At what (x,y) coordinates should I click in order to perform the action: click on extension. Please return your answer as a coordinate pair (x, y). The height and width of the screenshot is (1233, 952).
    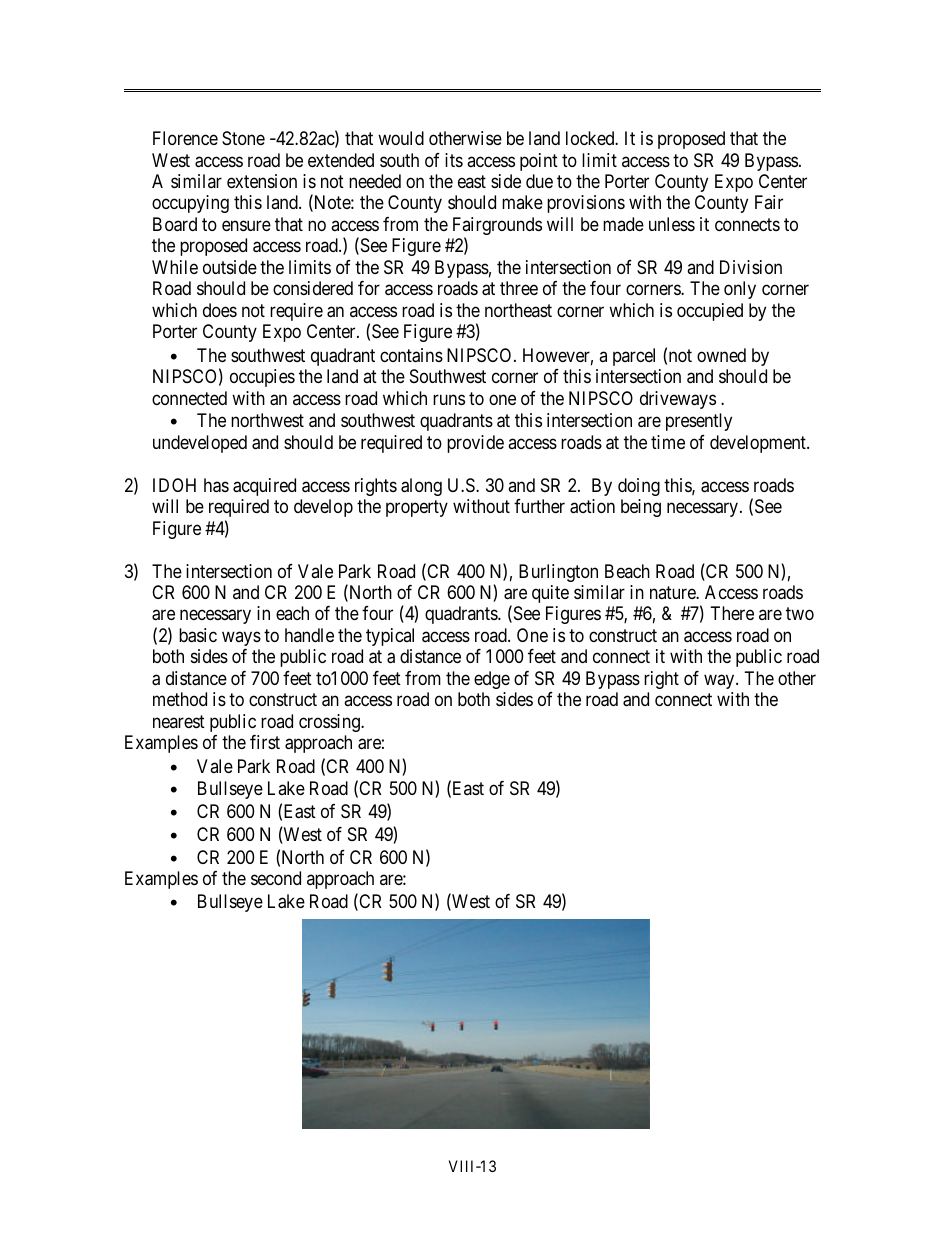
    Looking at the image, I should click on (262, 181).
